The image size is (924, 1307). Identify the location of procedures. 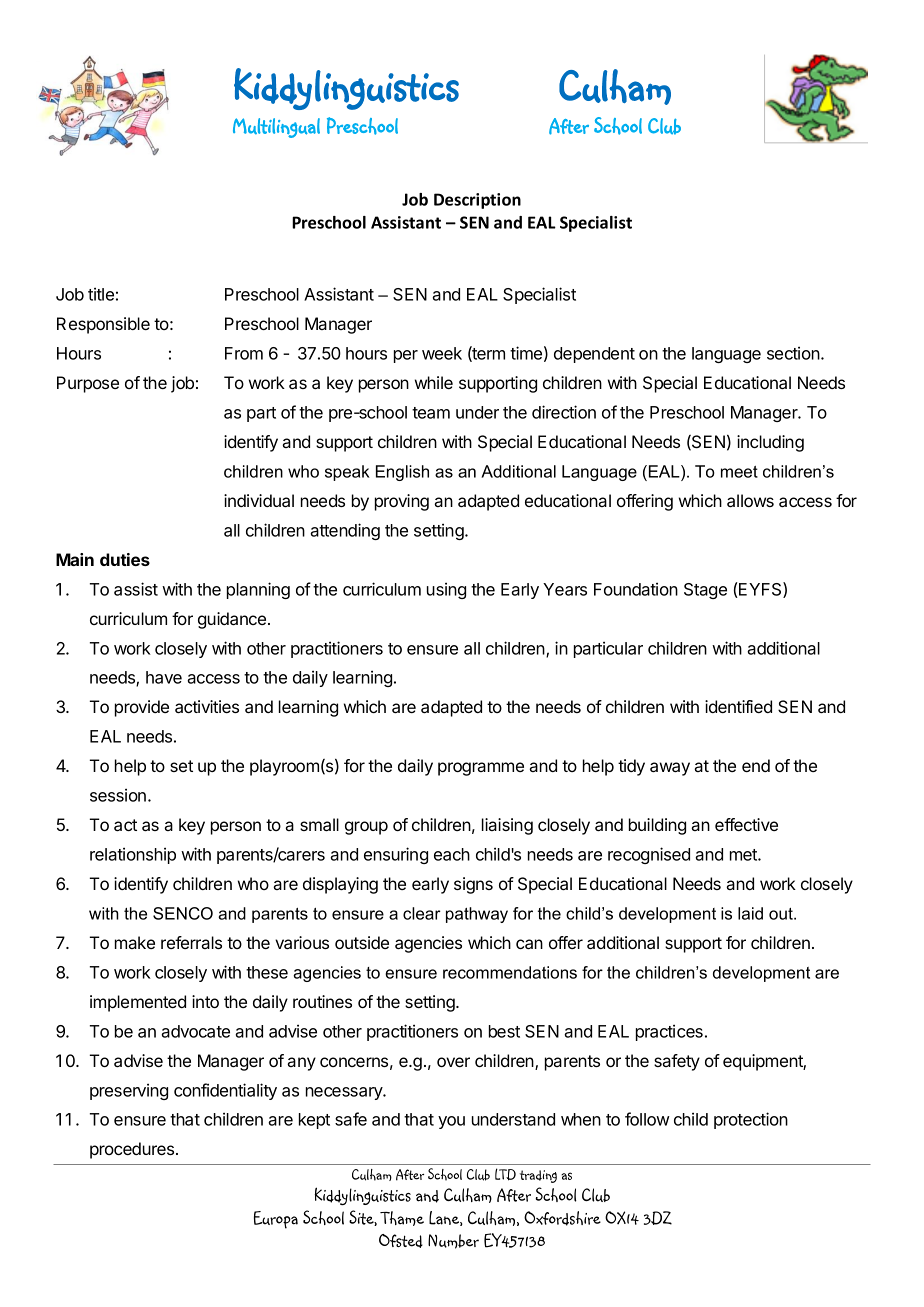
(132, 1150).
